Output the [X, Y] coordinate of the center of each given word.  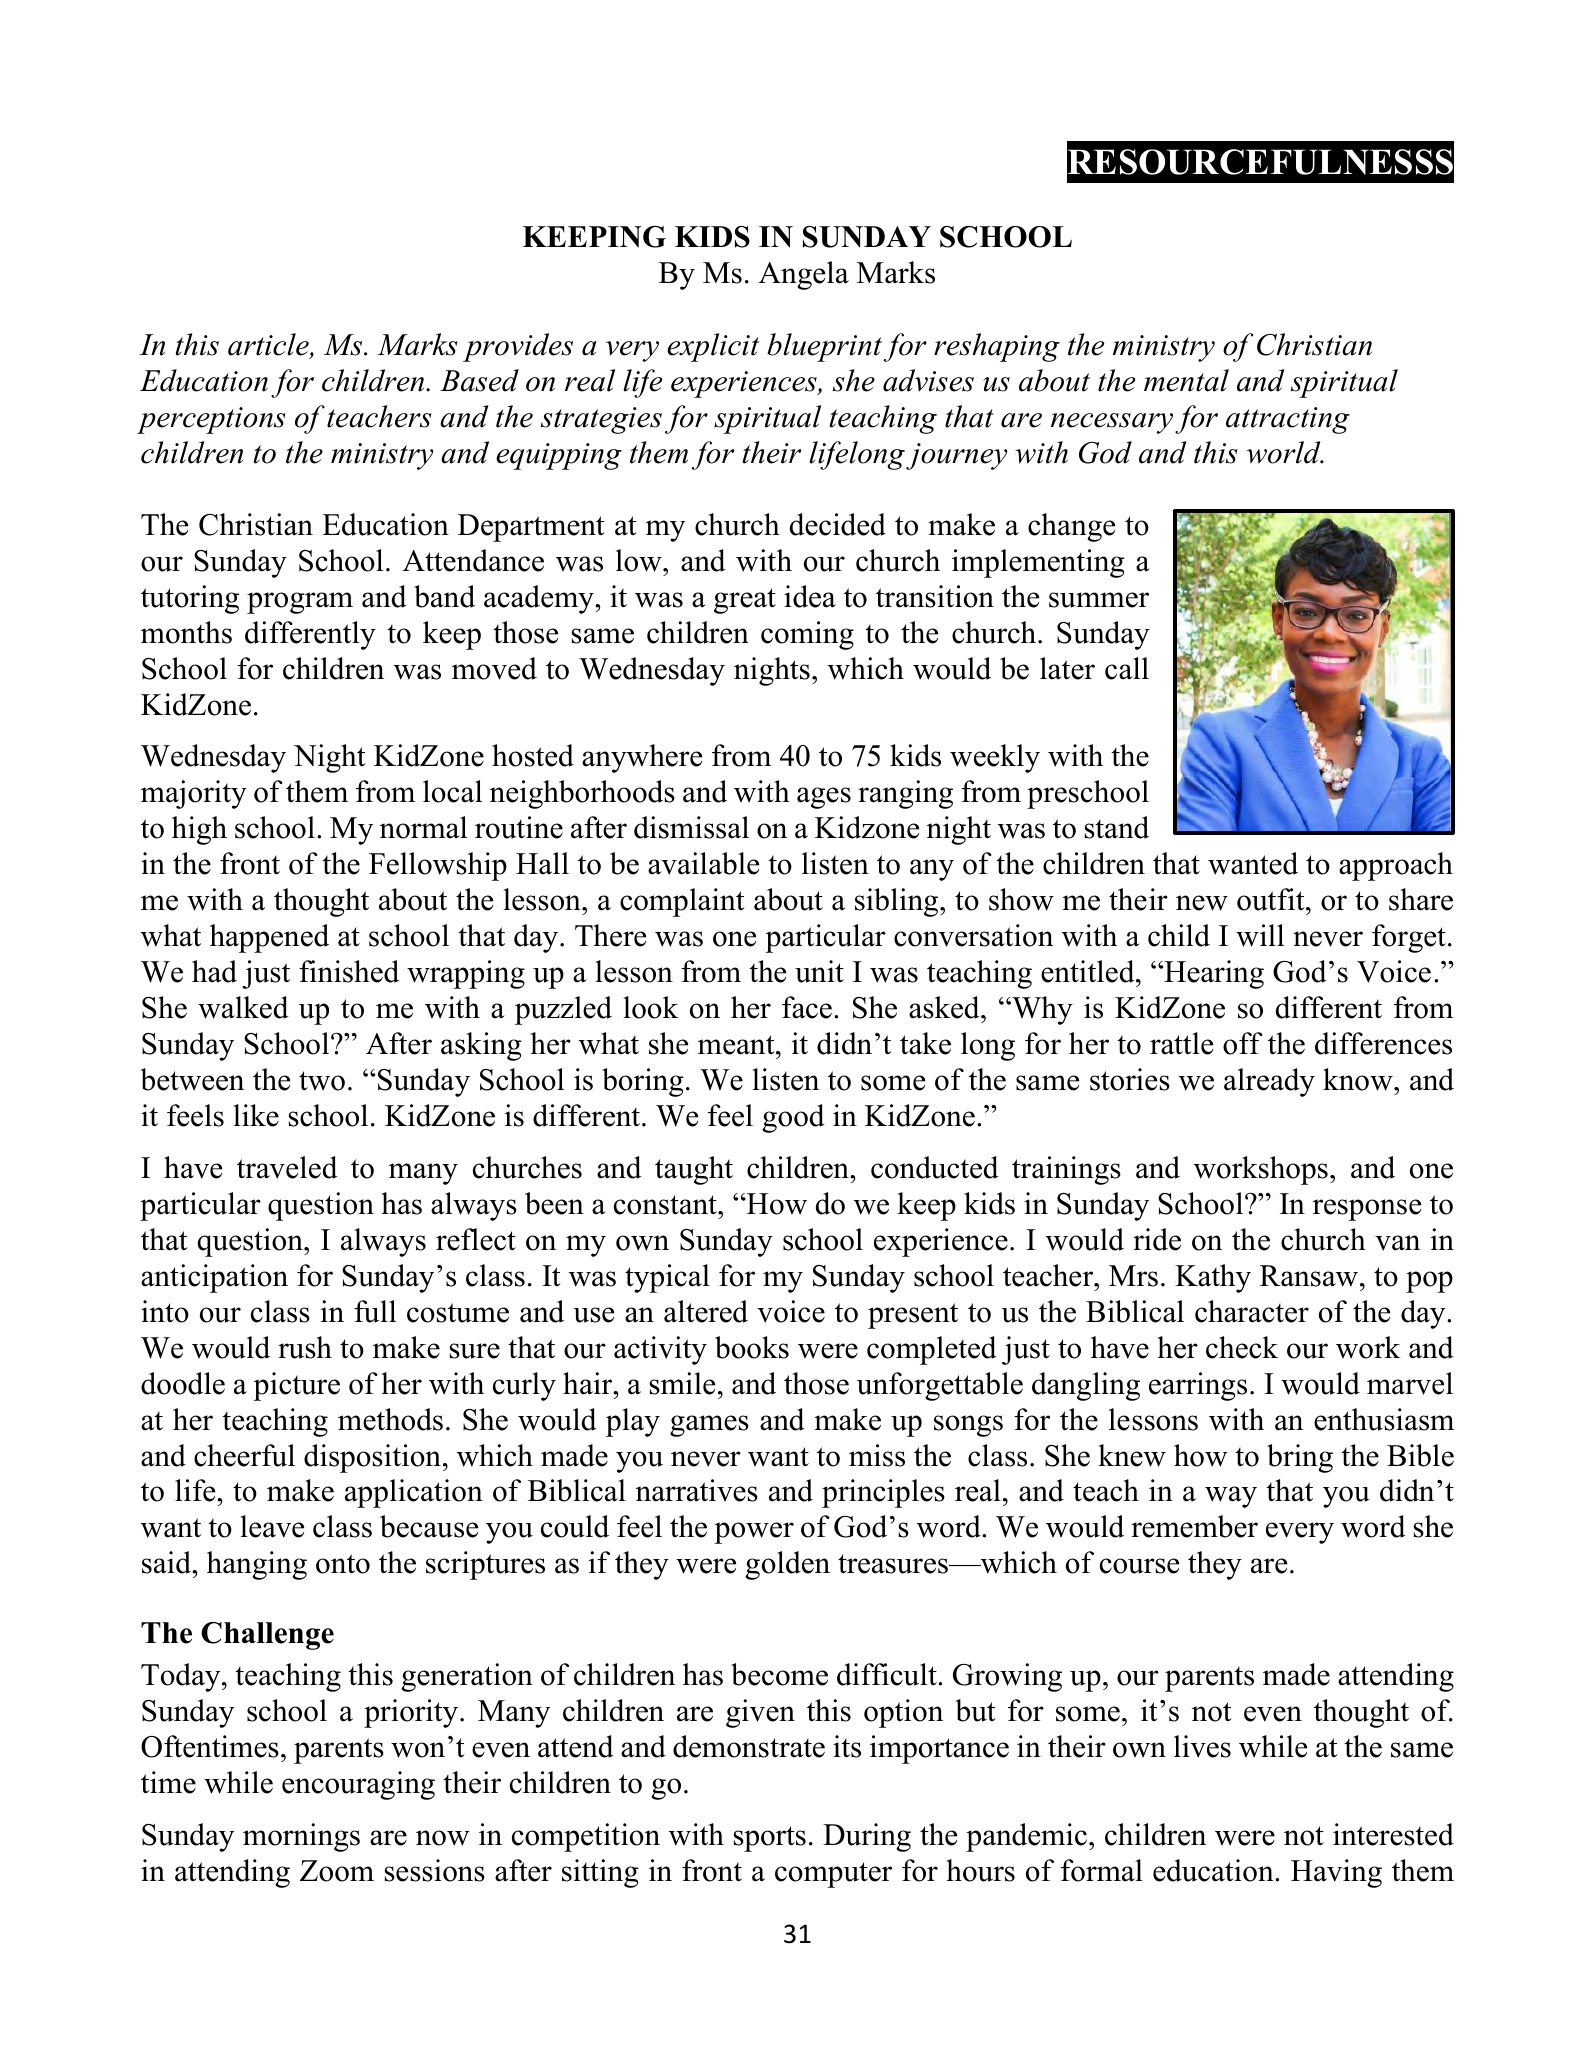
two [322, 1081]
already [1269, 1082]
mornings [301, 1837]
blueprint [824, 347]
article [269, 345]
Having [1336, 1873]
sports [769, 1839]
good [793, 1118]
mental [1186, 380]
